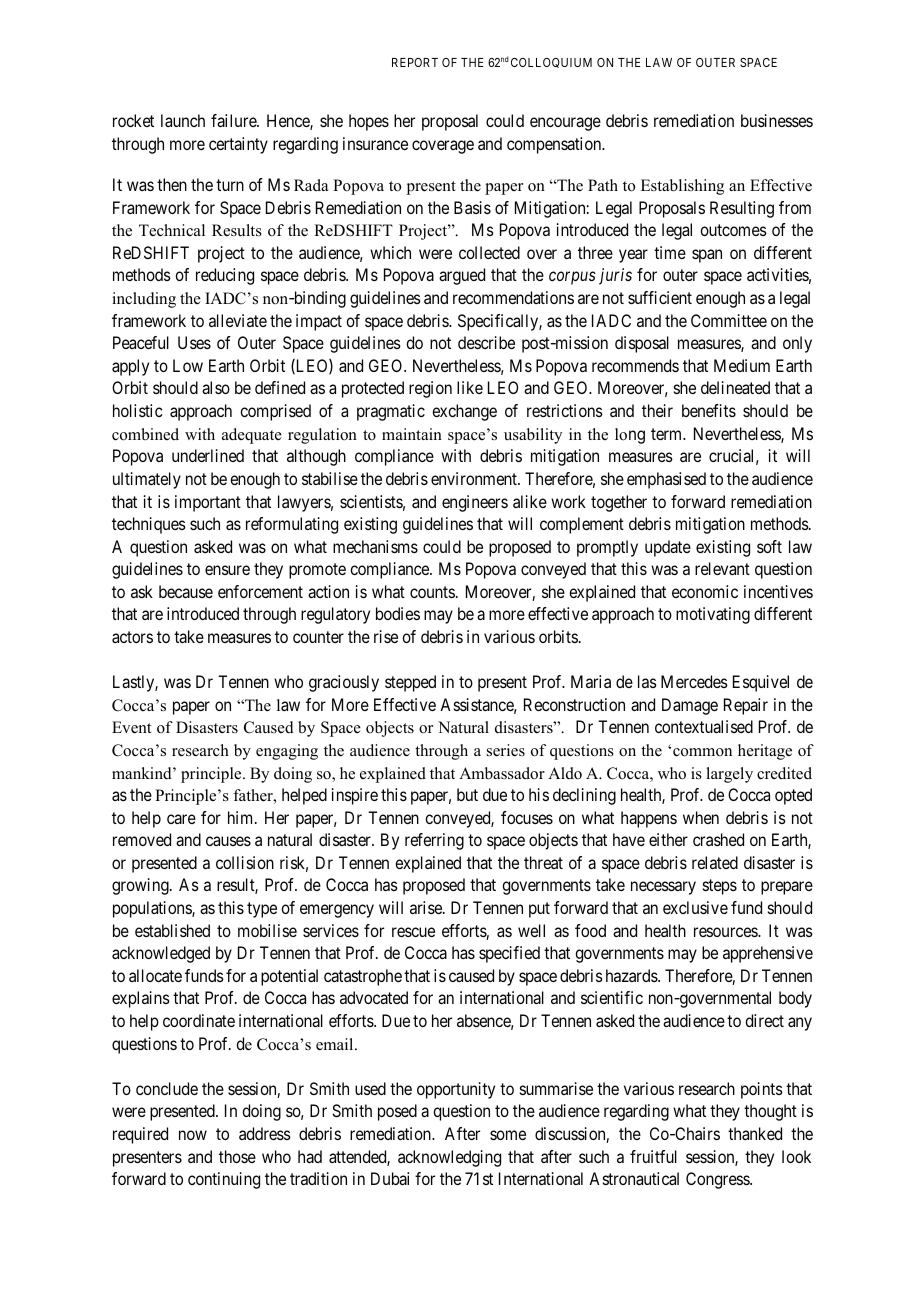 Image resolution: width=924 pixels, height=1307 pixels. Describe the element at coordinates (415, 62) in the page. I see `REPORT` at that location.
